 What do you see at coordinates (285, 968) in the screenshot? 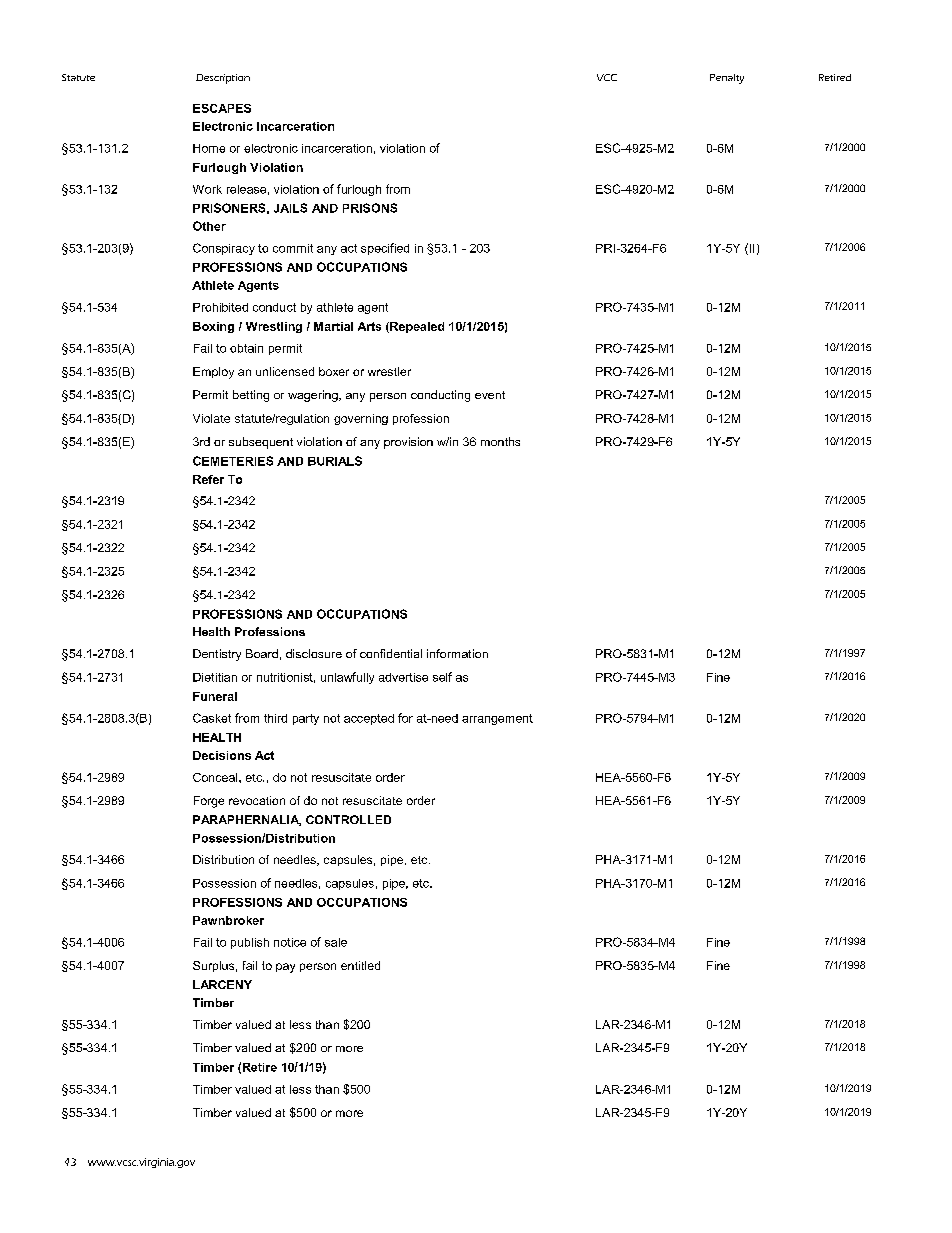
I see `pay` at bounding box center [285, 968].
